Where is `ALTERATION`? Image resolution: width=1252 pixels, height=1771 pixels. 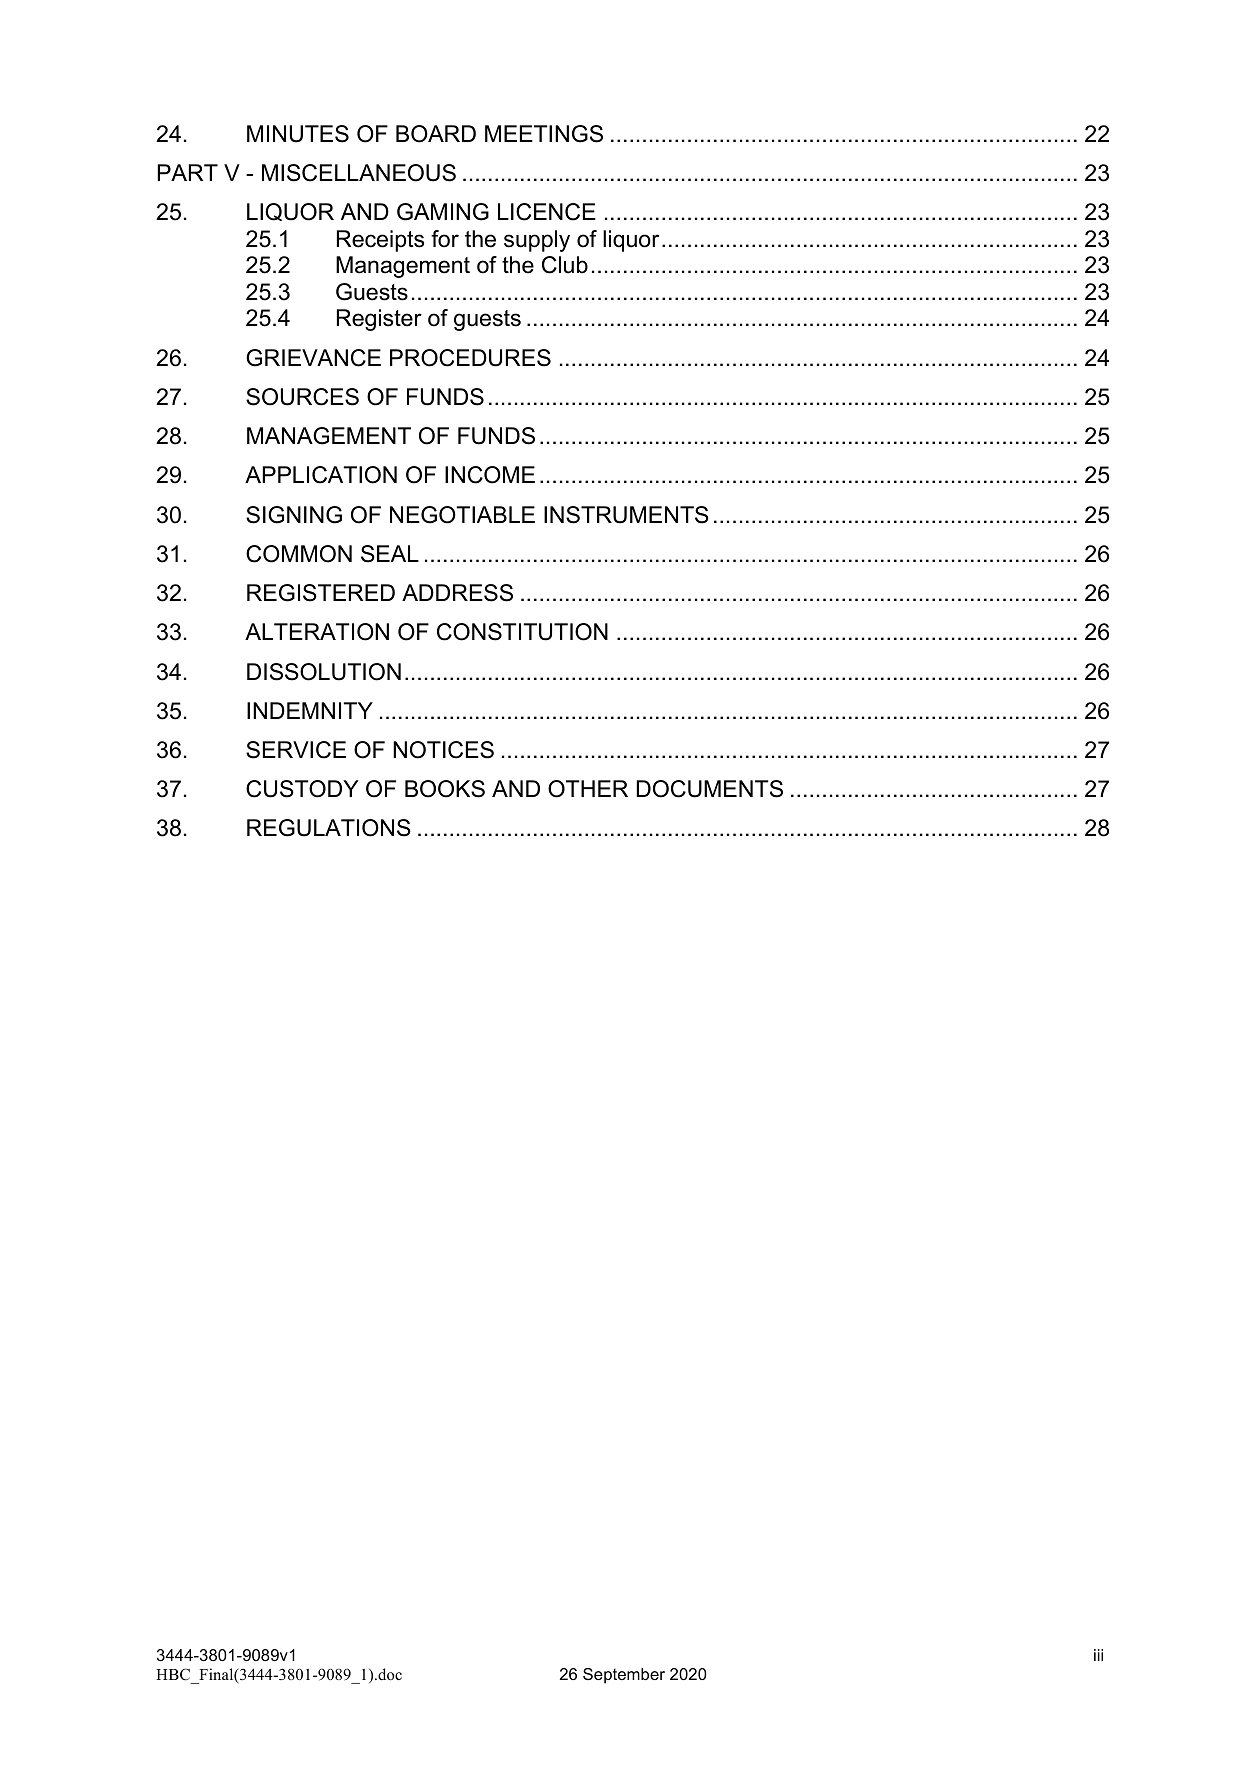
ALTERATION is located at coordinates (317, 632).
